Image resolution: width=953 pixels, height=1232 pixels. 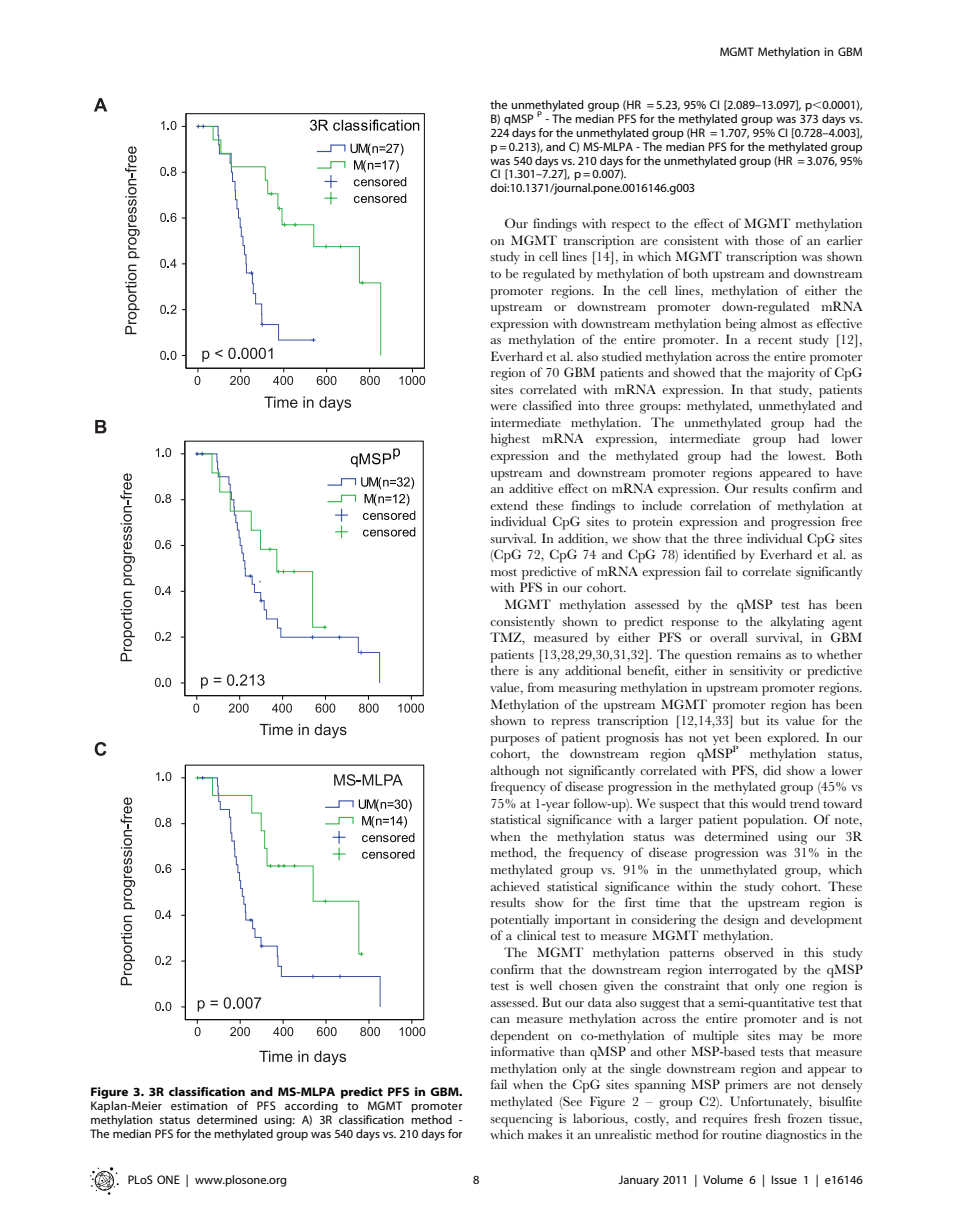 I want to click on design, so click(x=741, y=921).
